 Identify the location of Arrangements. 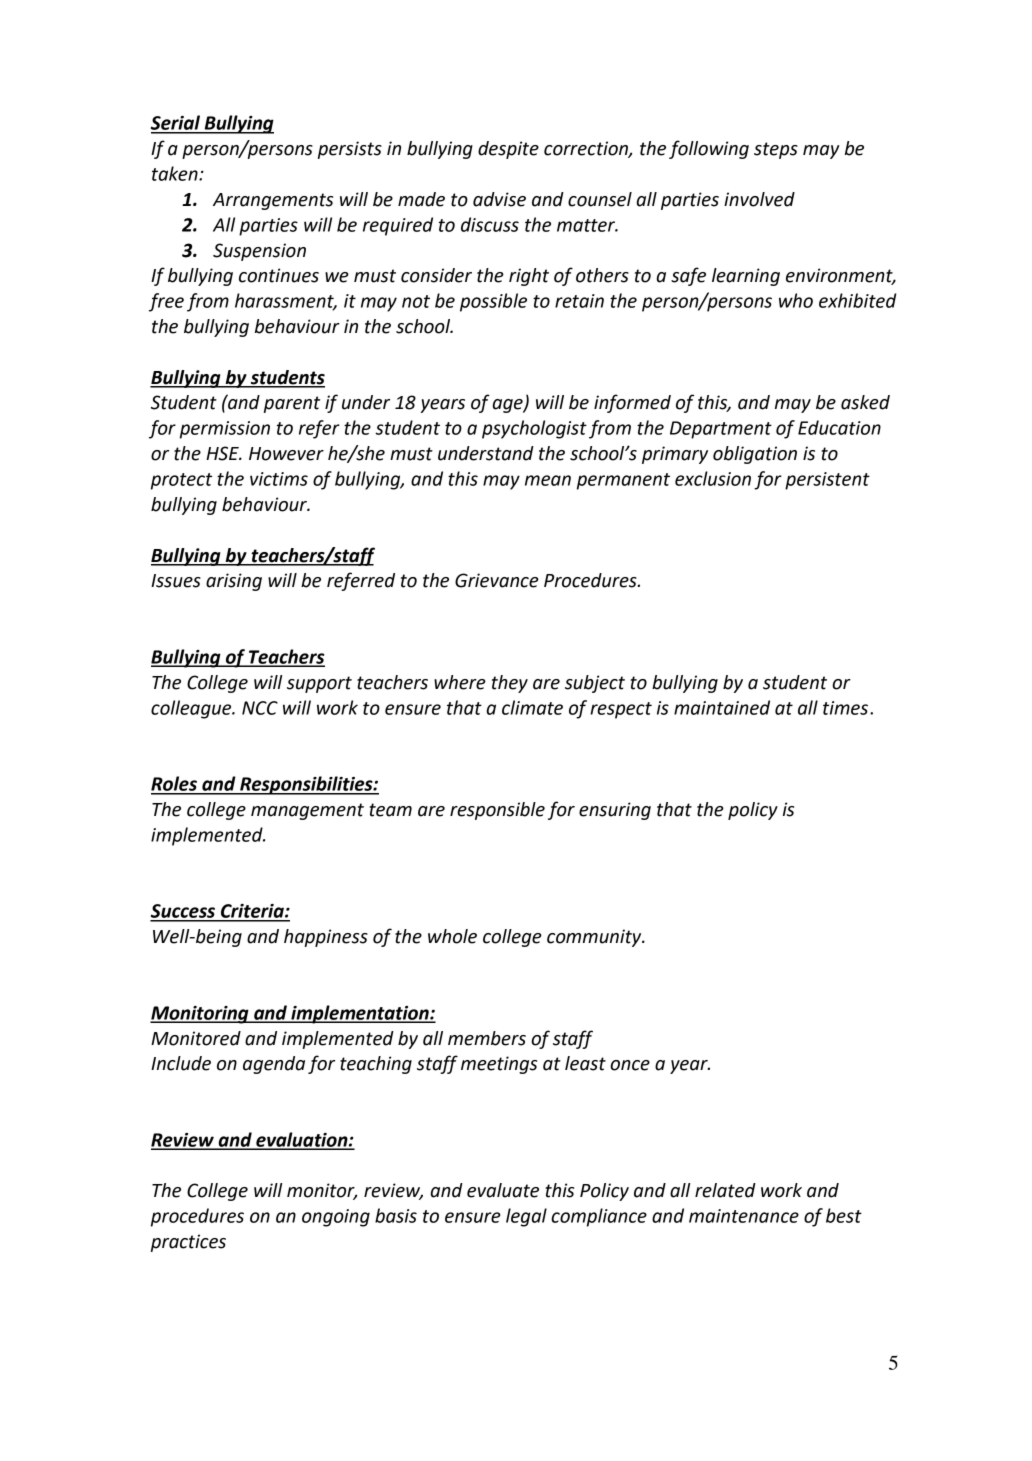
(273, 201).
